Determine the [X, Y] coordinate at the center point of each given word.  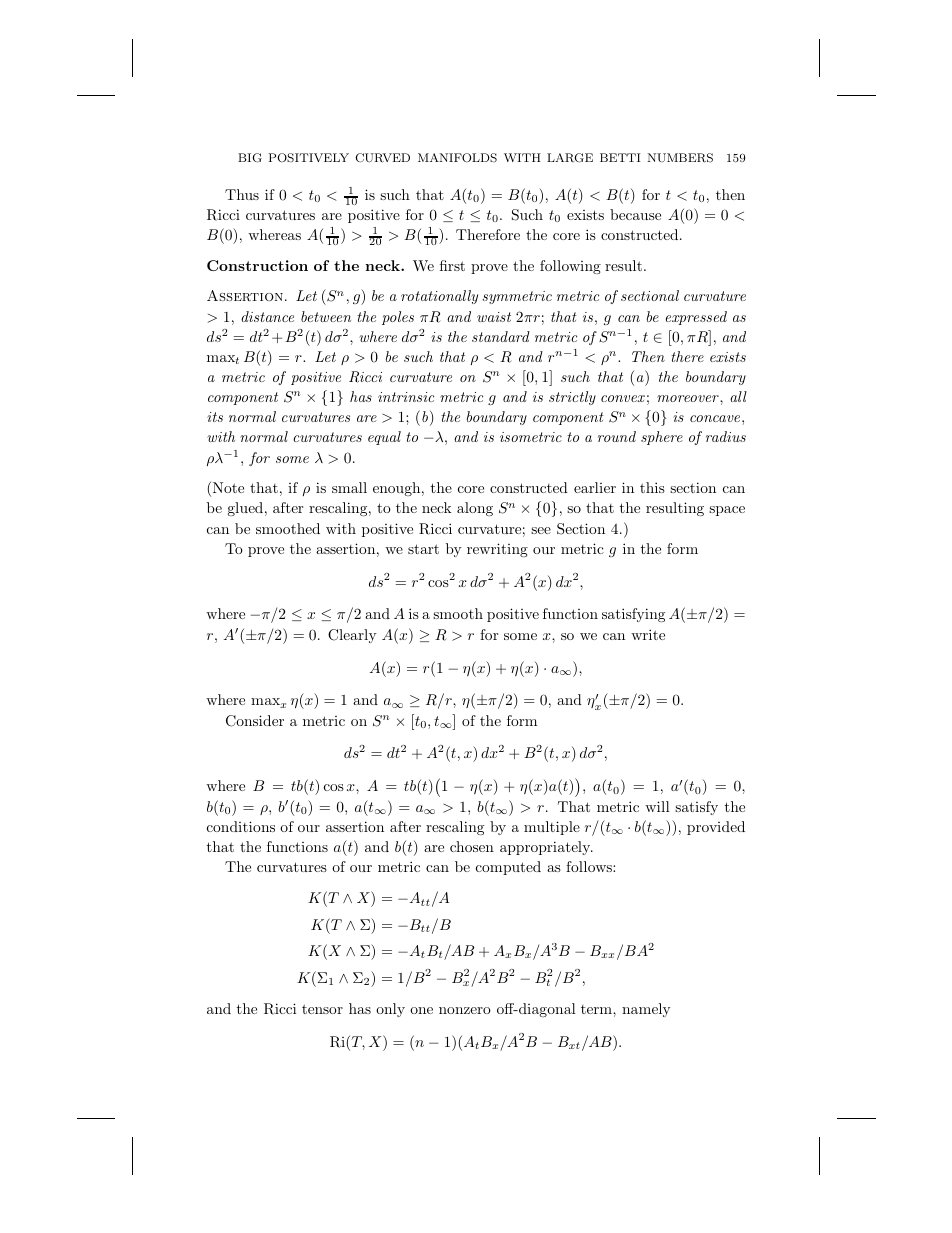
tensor [322, 1009]
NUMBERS [680, 158]
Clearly [352, 636]
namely [646, 1010]
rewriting [497, 550]
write [648, 634]
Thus [242, 194]
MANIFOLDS [457, 158]
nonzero [465, 1010]
